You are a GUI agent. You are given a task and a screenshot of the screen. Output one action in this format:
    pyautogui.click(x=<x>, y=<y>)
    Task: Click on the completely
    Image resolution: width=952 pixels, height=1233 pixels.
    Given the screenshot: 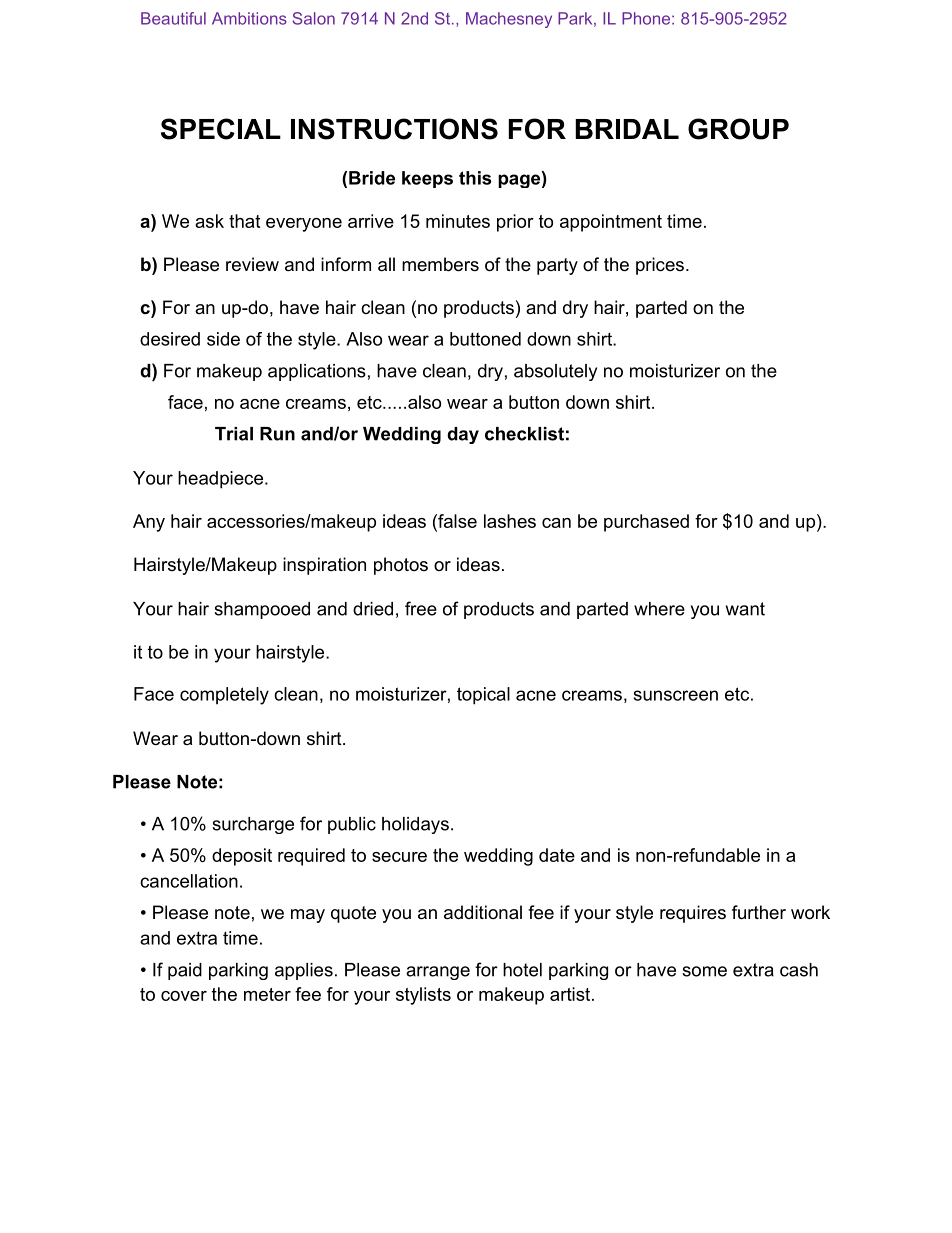 What is the action you would take?
    pyautogui.click(x=224, y=696)
